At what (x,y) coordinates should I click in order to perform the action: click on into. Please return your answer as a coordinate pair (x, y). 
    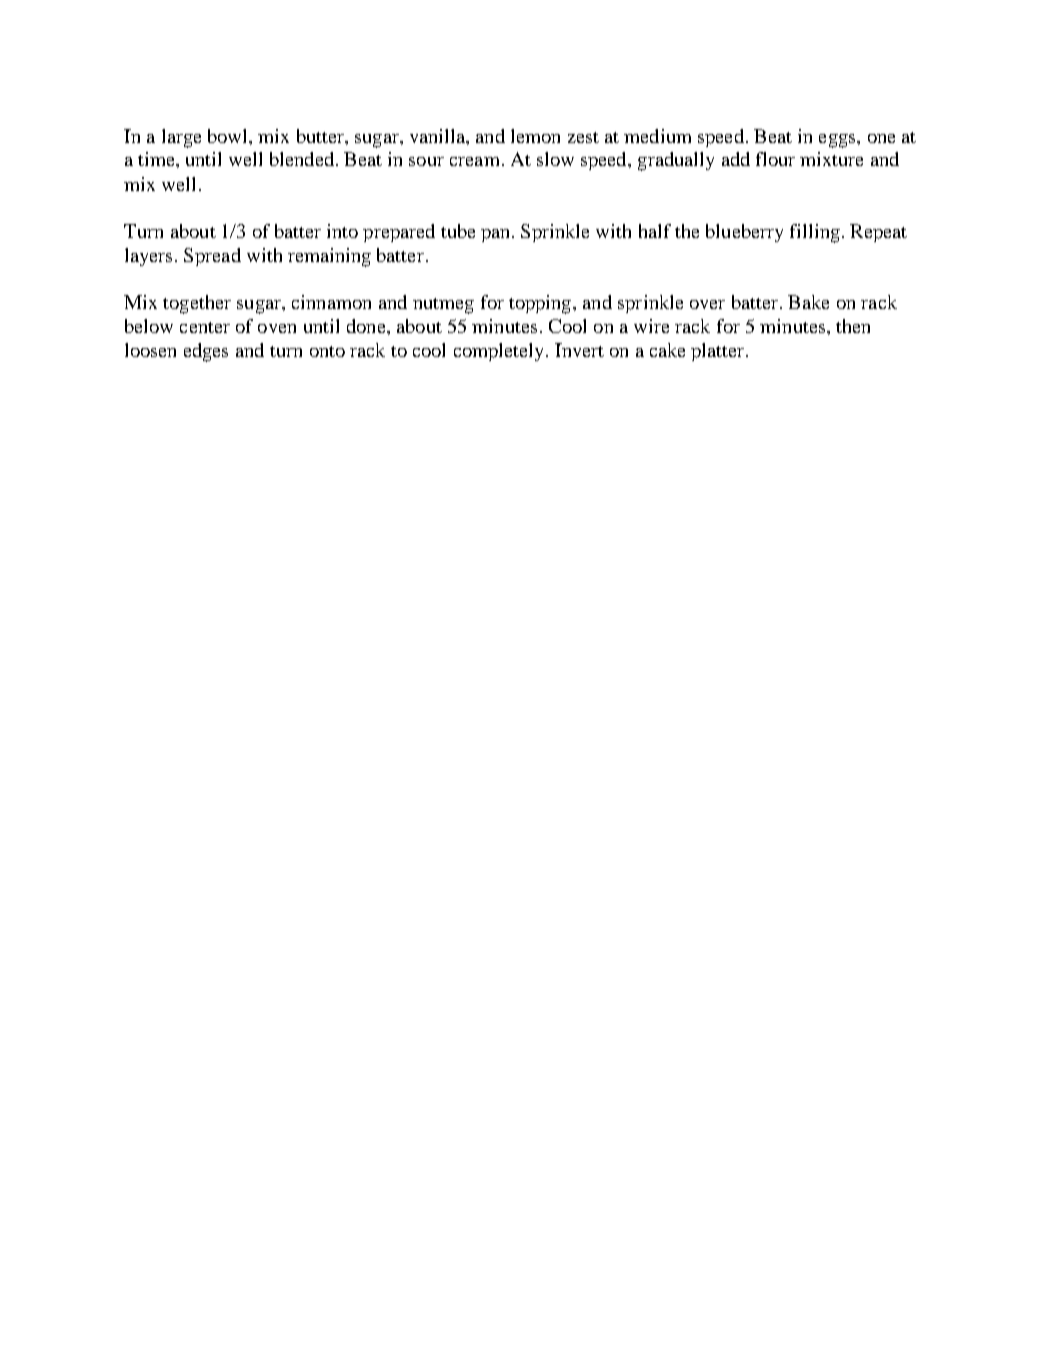
    Looking at the image, I should click on (342, 231).
